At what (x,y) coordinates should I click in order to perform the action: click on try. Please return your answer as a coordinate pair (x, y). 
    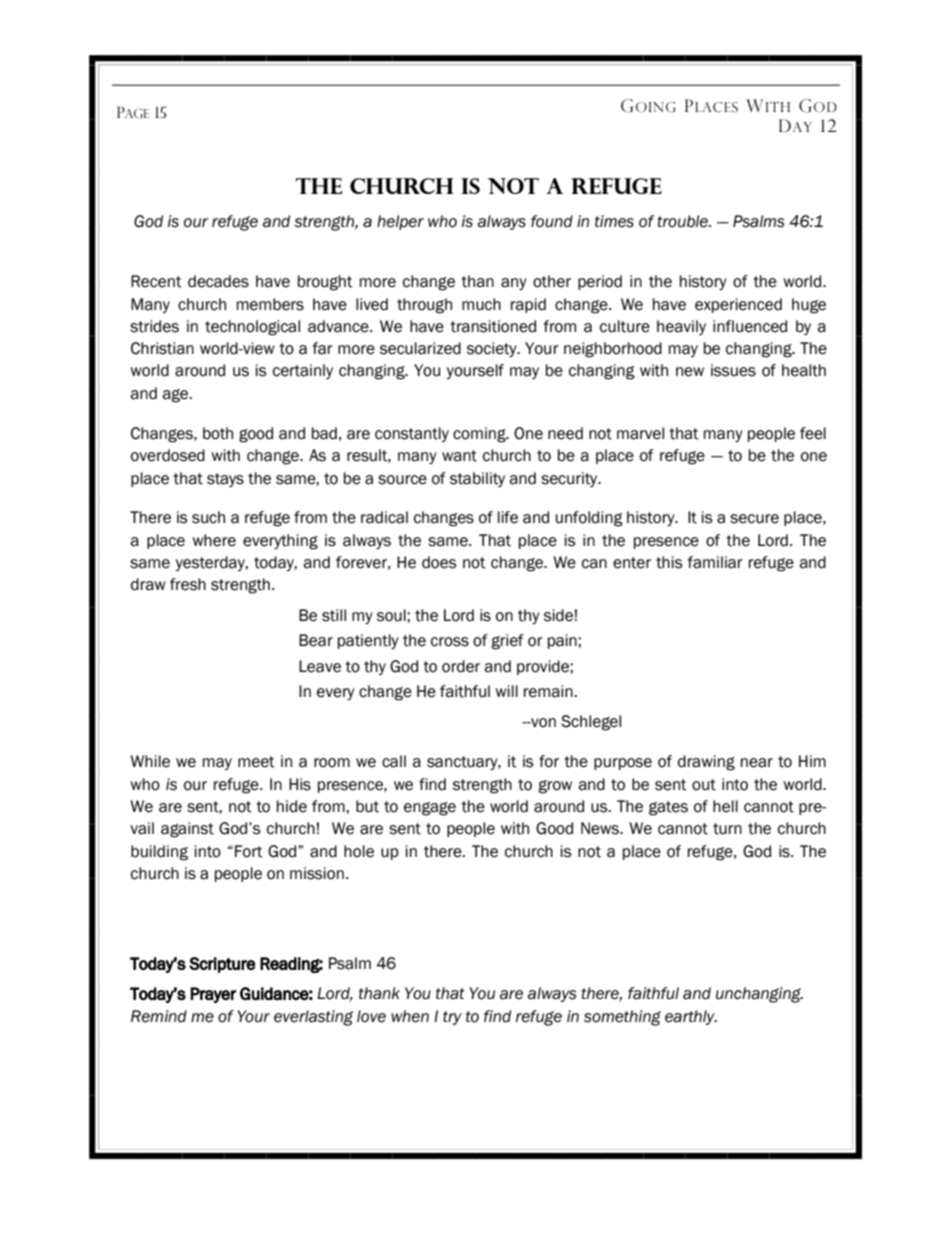
    Looking at the image, I should click on (452, 1018).
